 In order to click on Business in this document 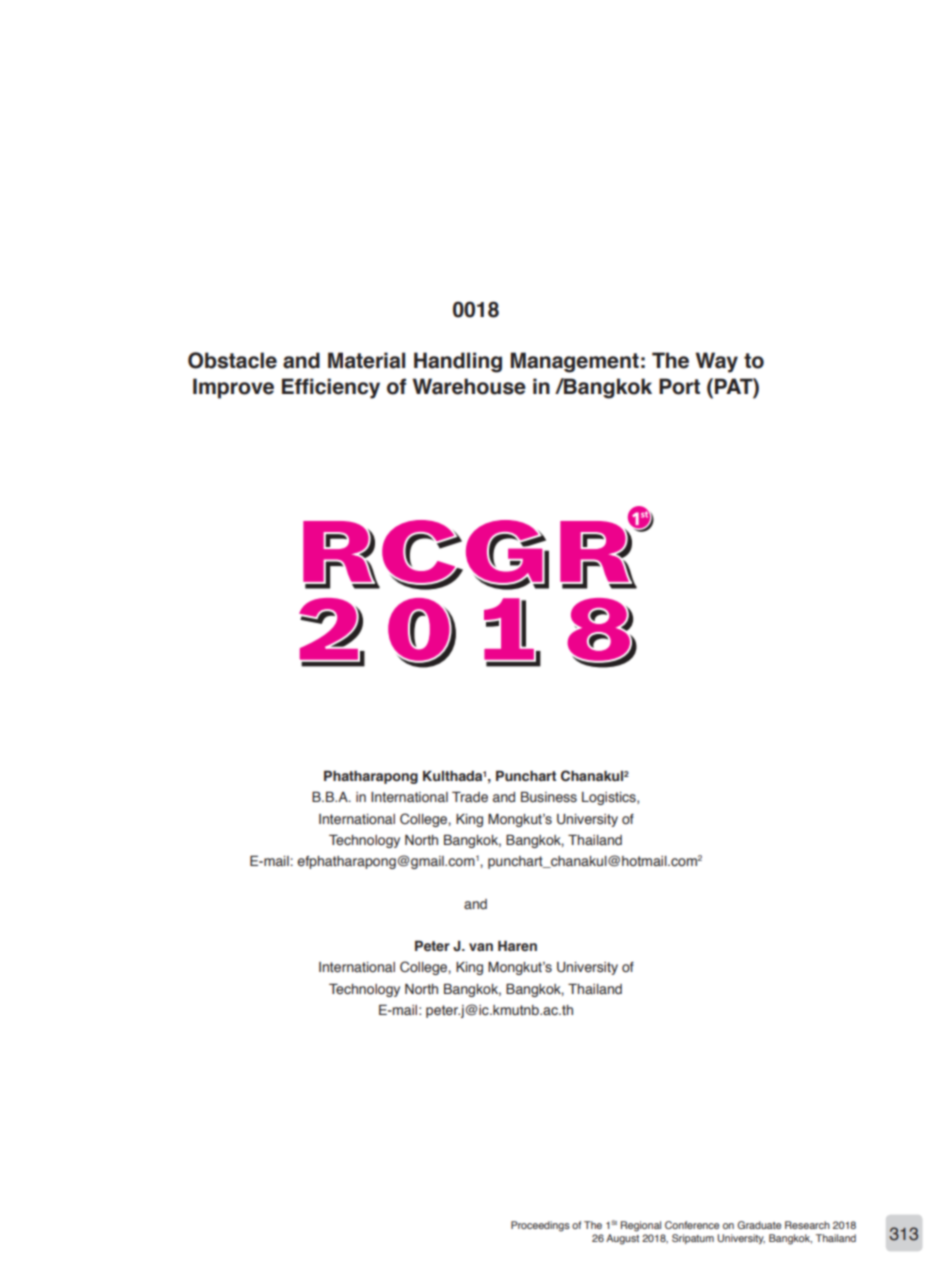, I will do `click(549, 797)`.
